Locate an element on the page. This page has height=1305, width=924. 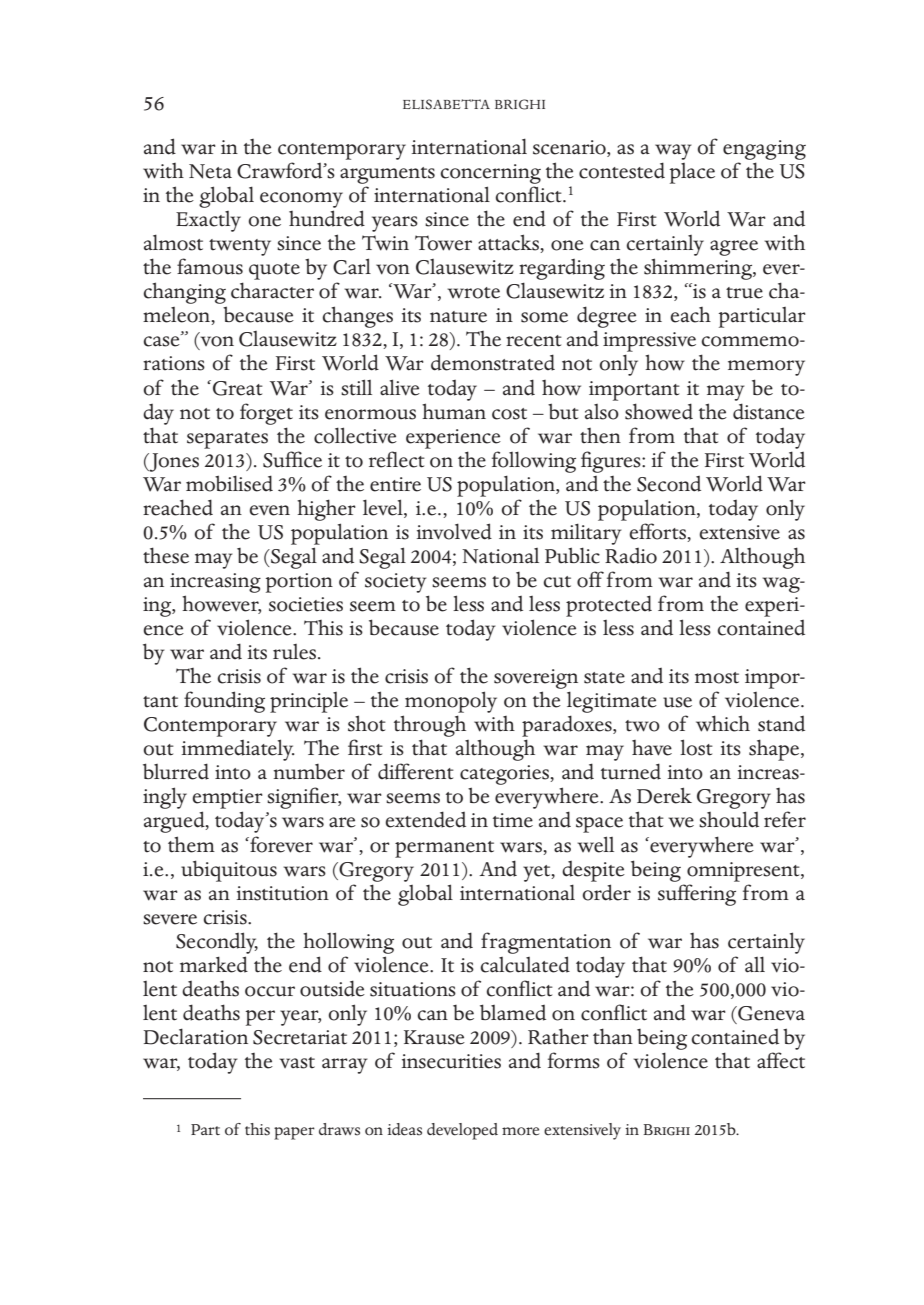
Great is located at coordinates (238, 388).
